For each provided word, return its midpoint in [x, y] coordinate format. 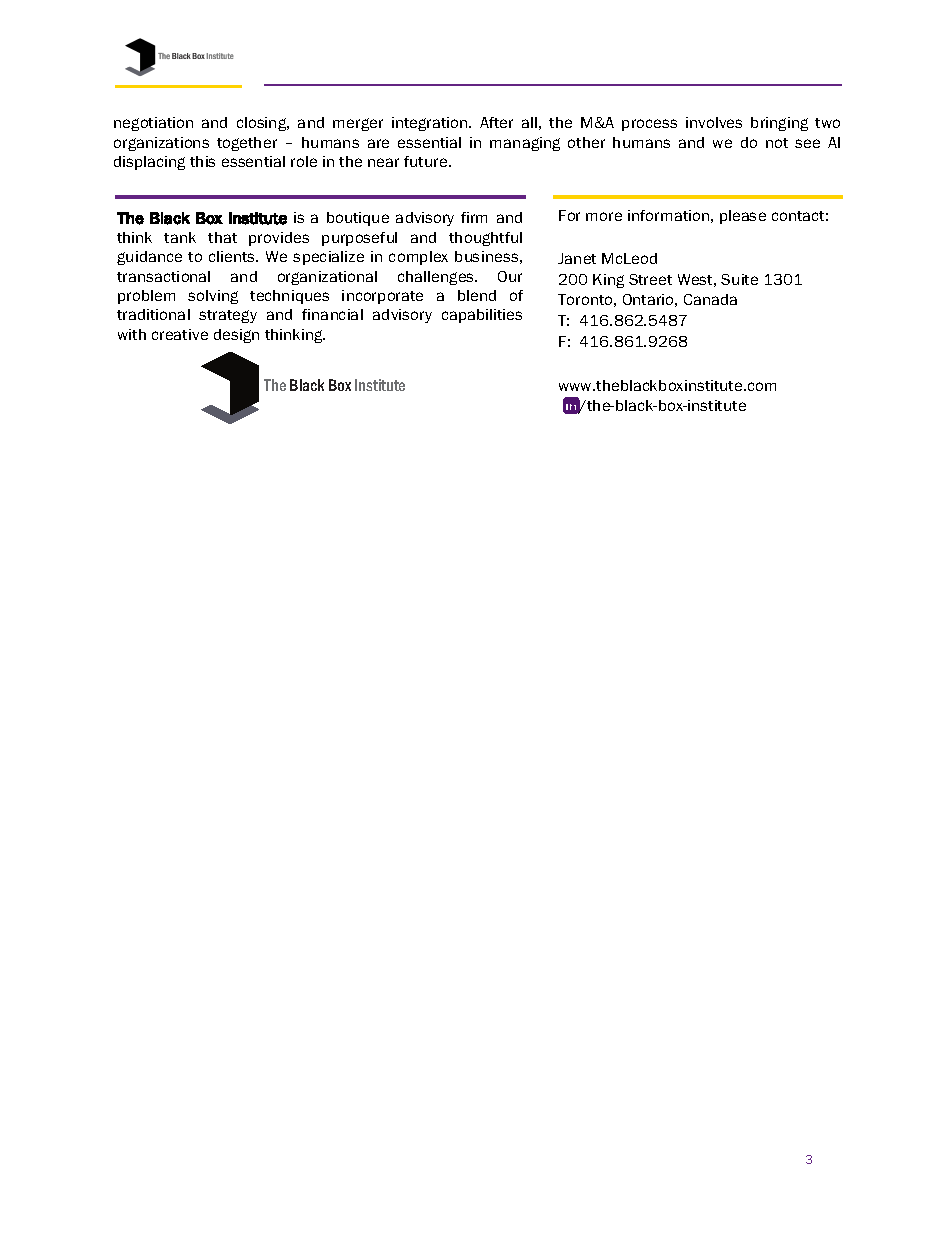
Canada [710, 299]
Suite [739, 279]
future [427, 161]
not [777, 143]
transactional [163, 276]
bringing [779, 124]
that [222, 237]
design [236, 336]
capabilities [482, 316]
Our [510, 276]
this [202, 161]
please [743, 217]
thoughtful [485, 239]
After [496, 122]
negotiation [153, 124]
